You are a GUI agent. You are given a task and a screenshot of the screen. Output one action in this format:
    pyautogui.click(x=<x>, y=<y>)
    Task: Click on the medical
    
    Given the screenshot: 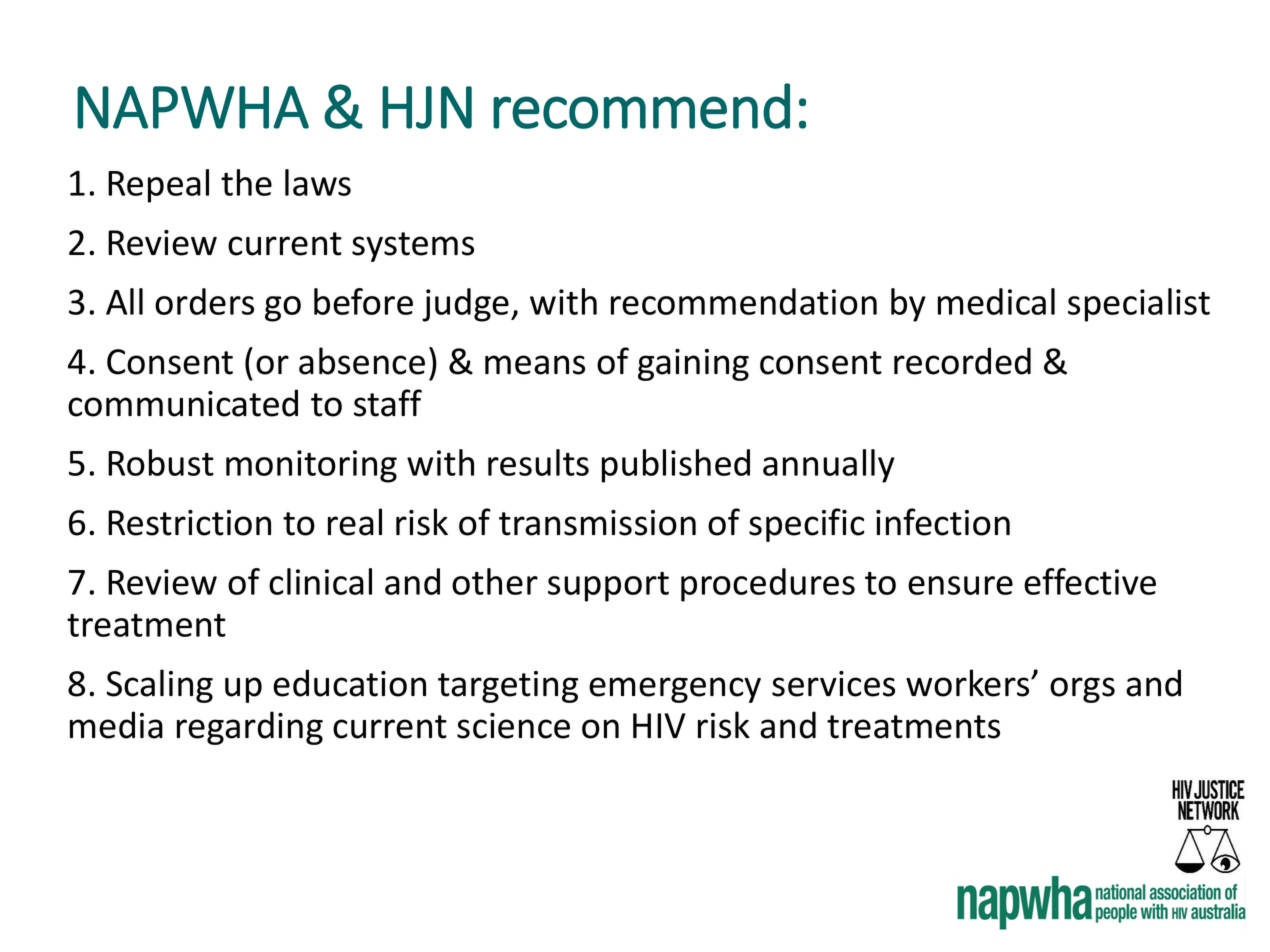 What is the action you would take?
    pyautogui.click(x=996, y=301)
